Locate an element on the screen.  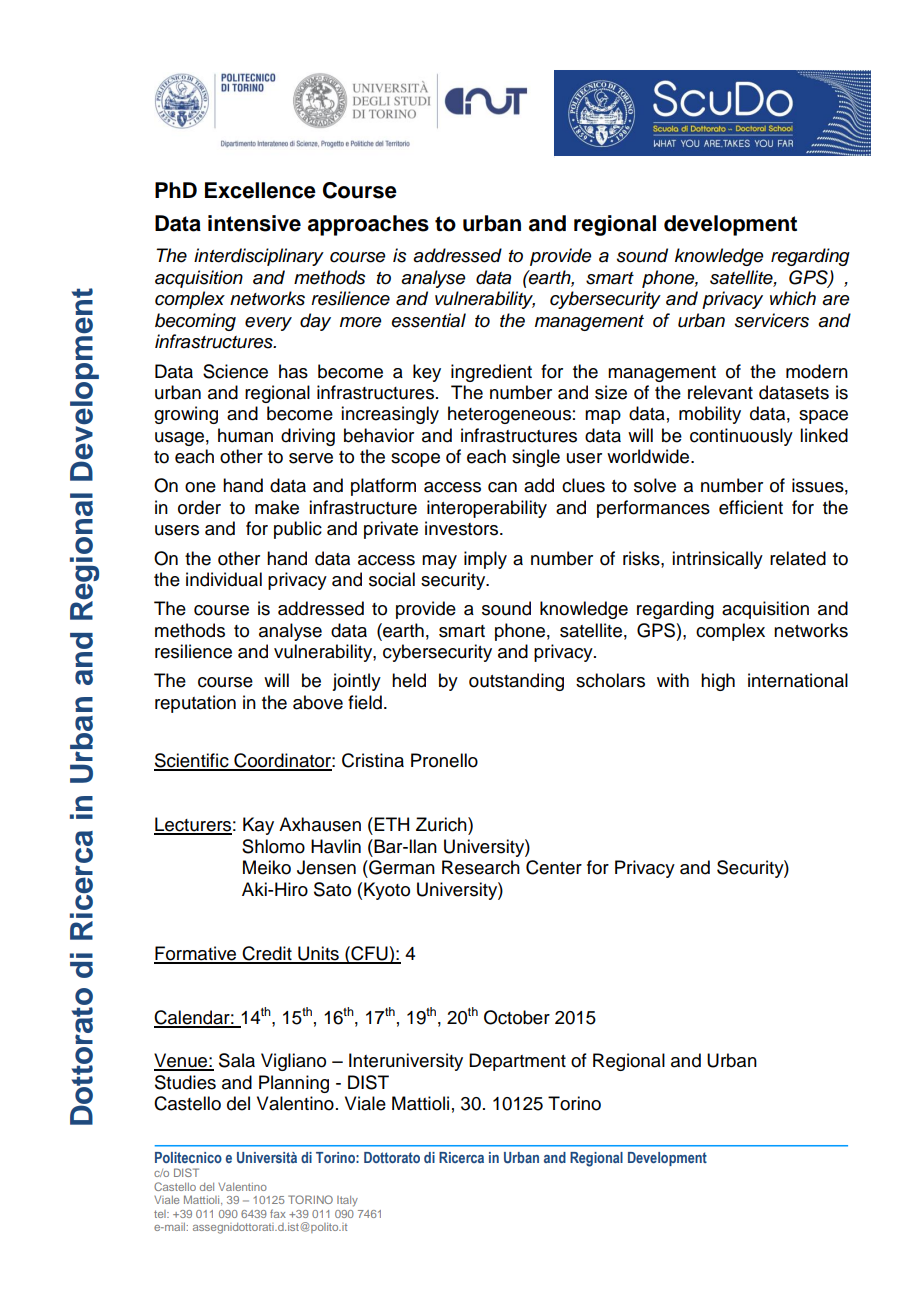
human is located at coordinates (245, 435).
